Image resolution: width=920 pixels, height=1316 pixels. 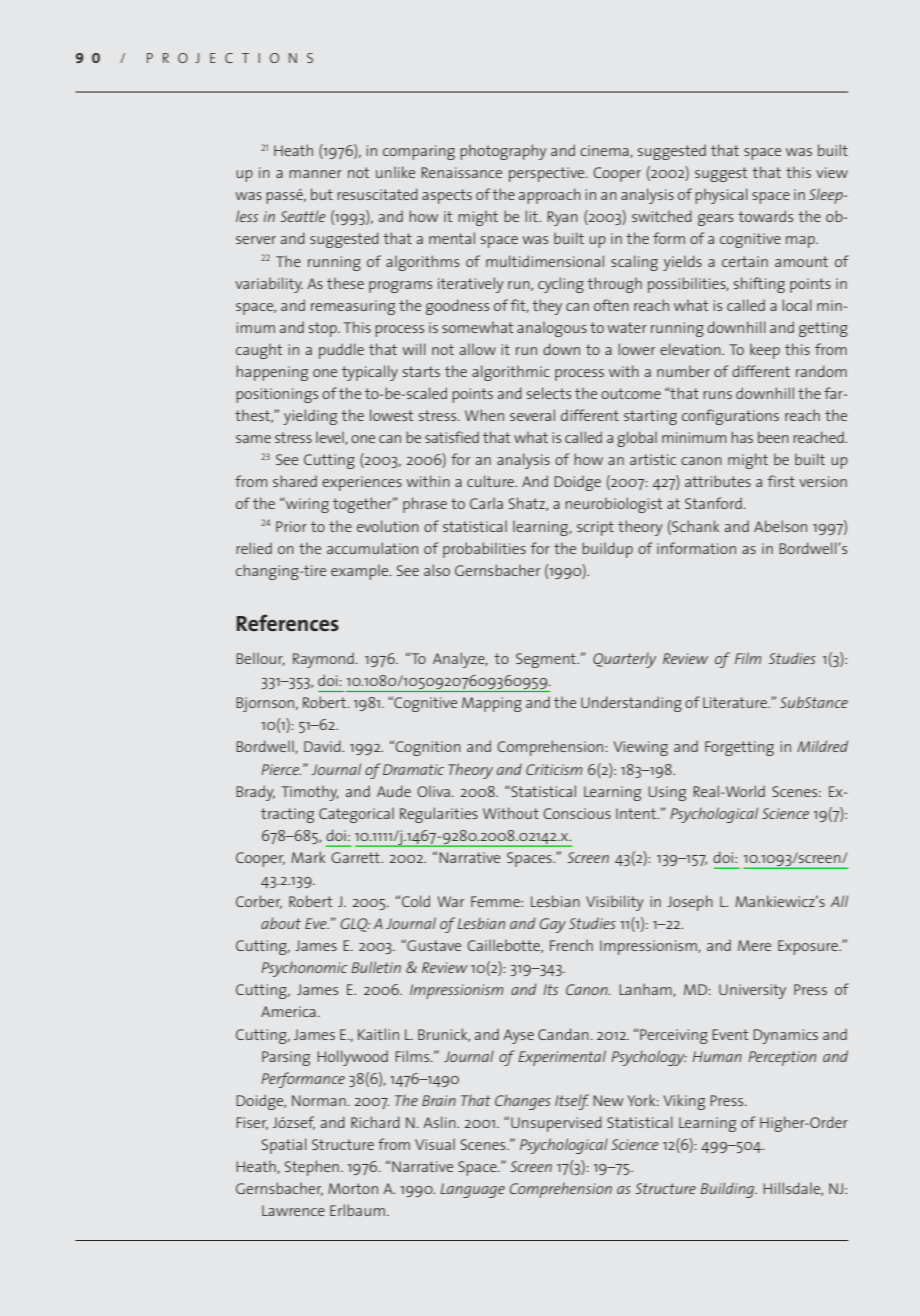 I want to click on Unsupervised, so click(x=556, y=1124).
